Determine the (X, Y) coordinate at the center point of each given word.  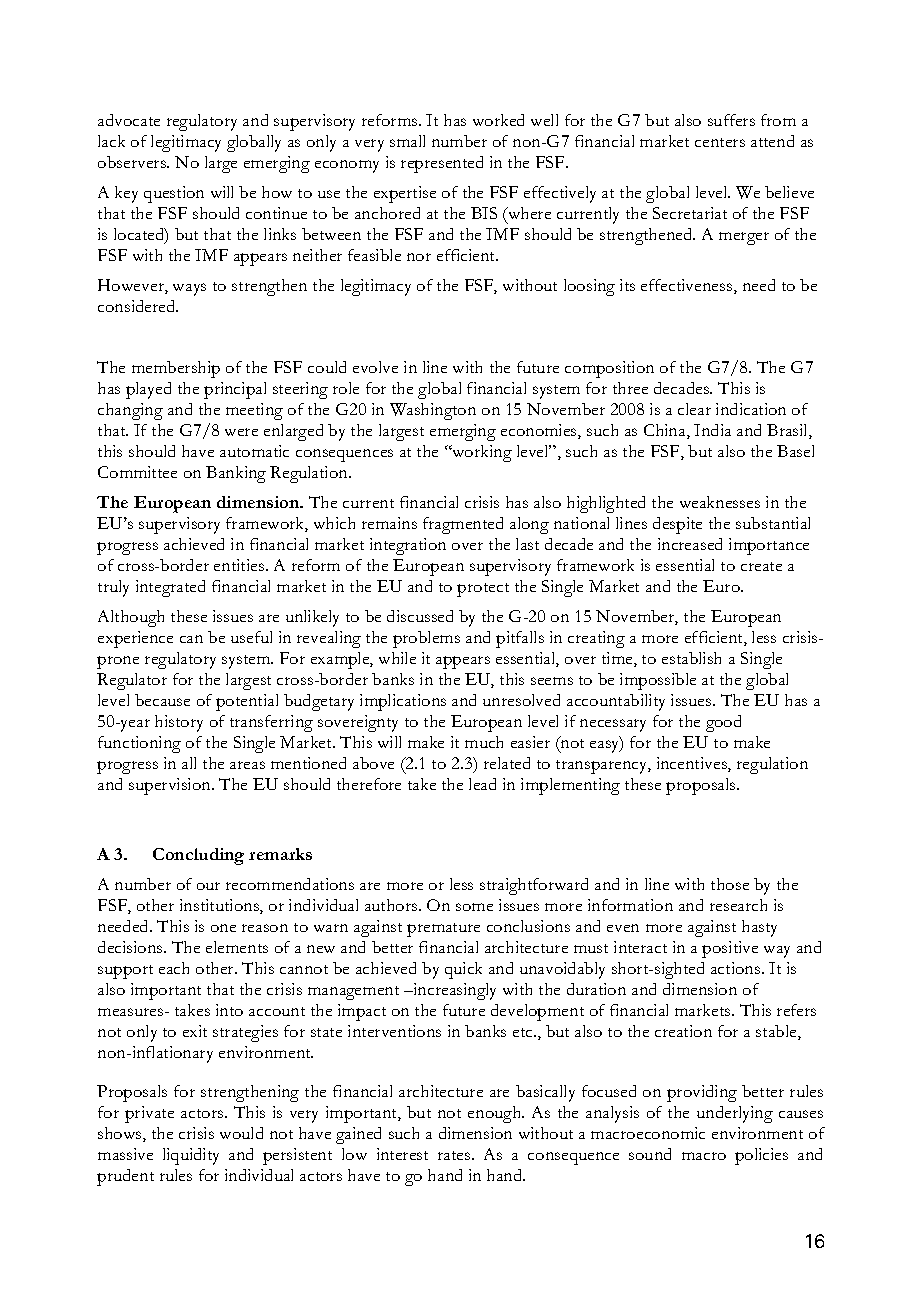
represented (442, 164)
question (174, 194)
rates (455, 1155)
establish (691, 658)
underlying (735, 1114)
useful (251, 637)
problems (426, 639)
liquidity (191, 1156)
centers (720, 142)
